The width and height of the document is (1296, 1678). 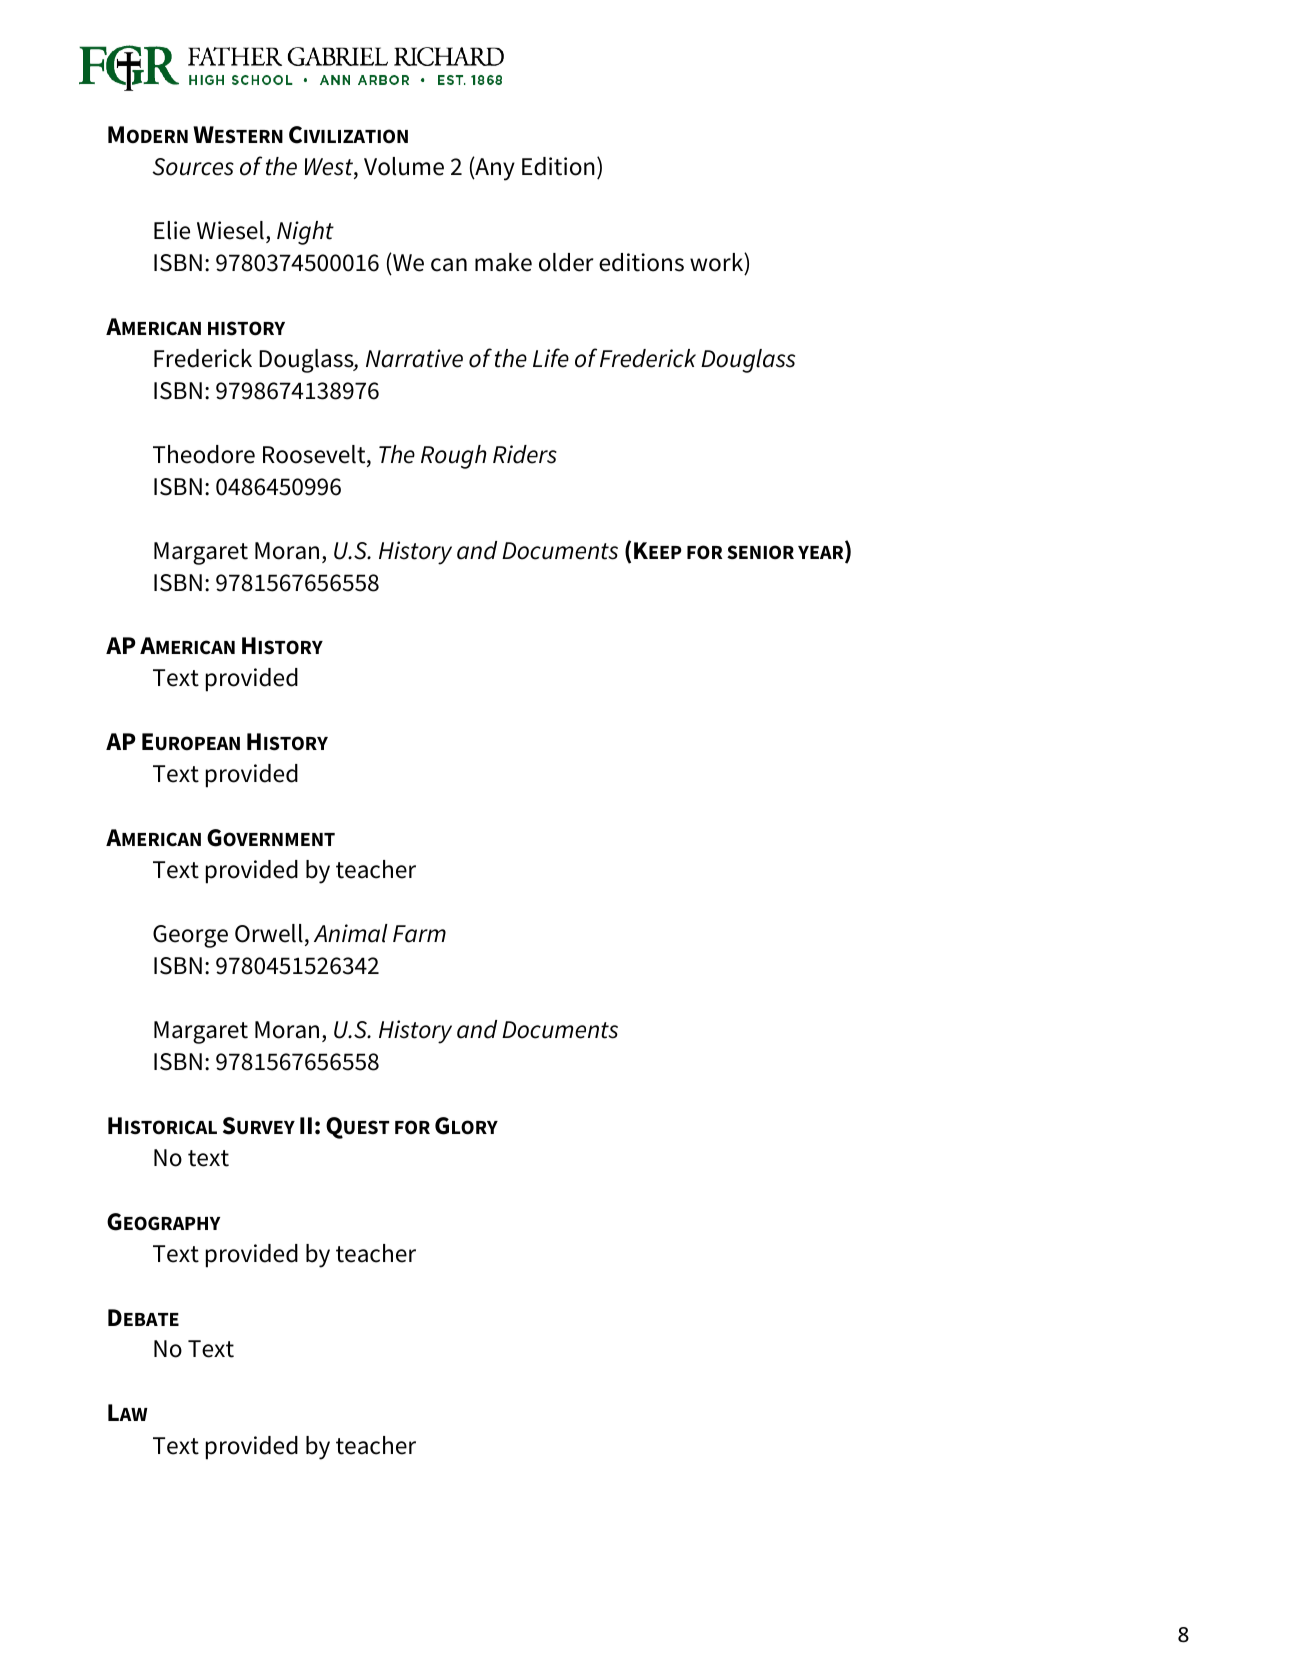 I want to click on Volume, so click(x=404, y=166).
